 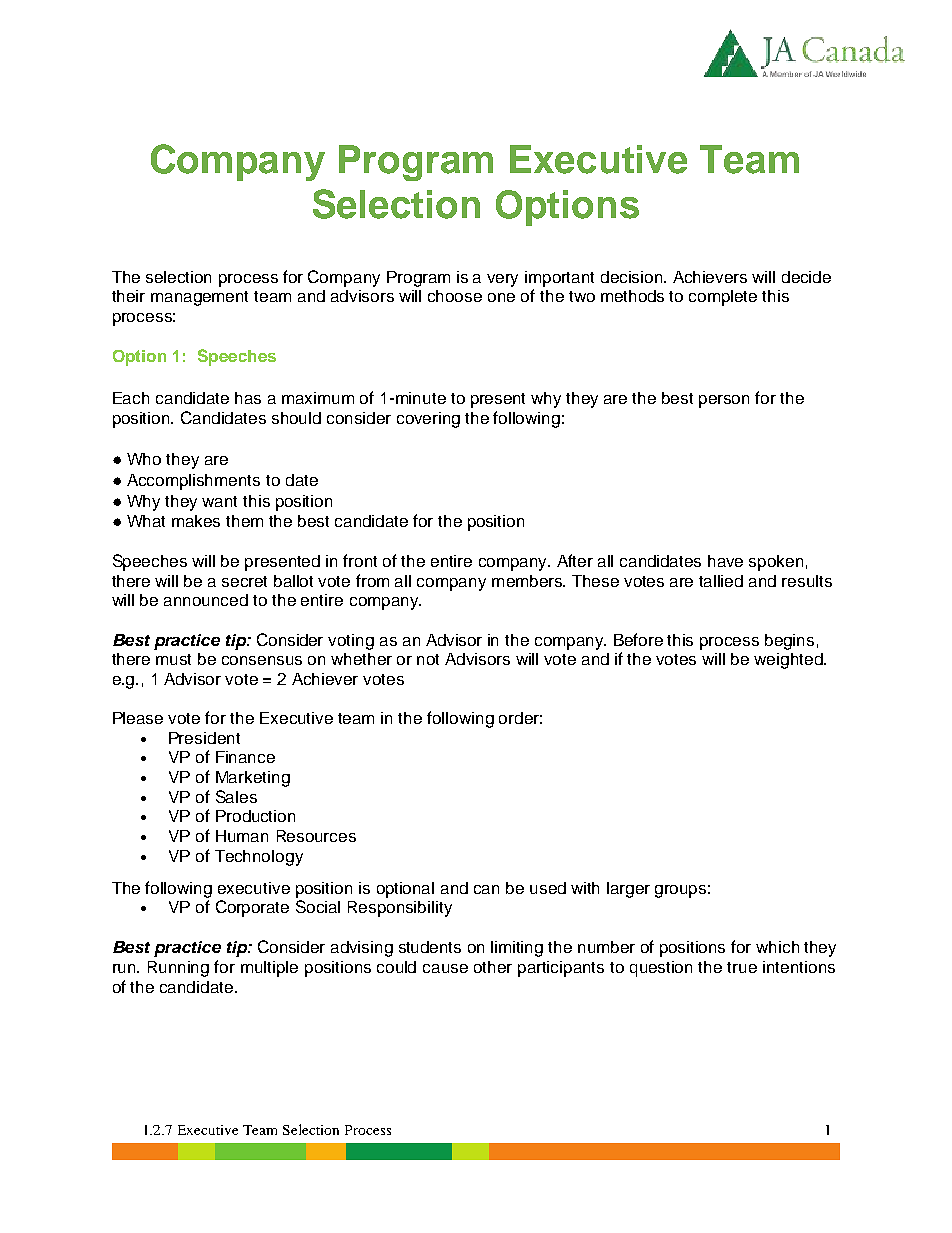 What do you see at coordinates (199, 298) in the page?
I see `management` at bounding box center [199, 298].
